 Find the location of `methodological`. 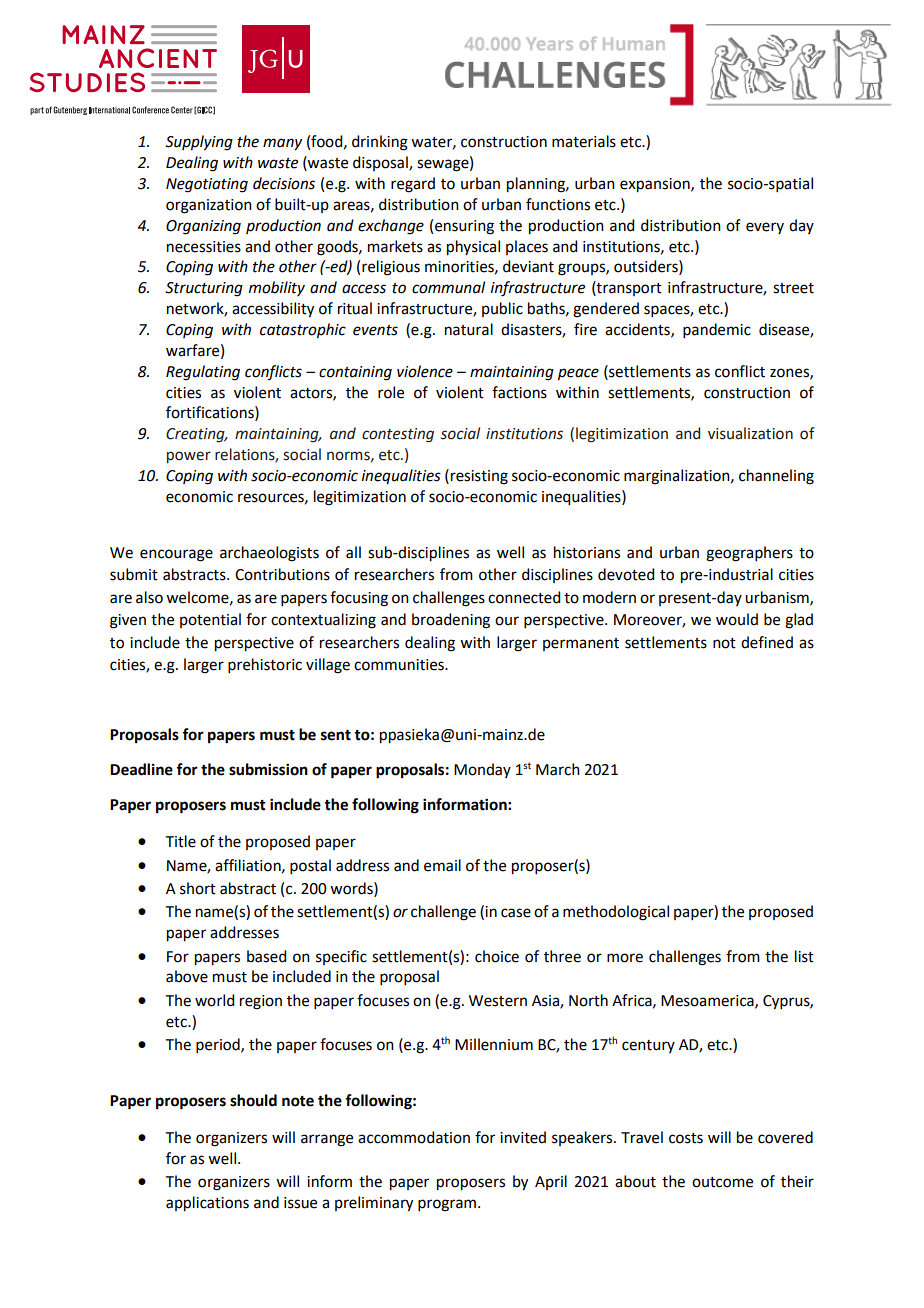

methodological is located at coordinates (616, 913).
